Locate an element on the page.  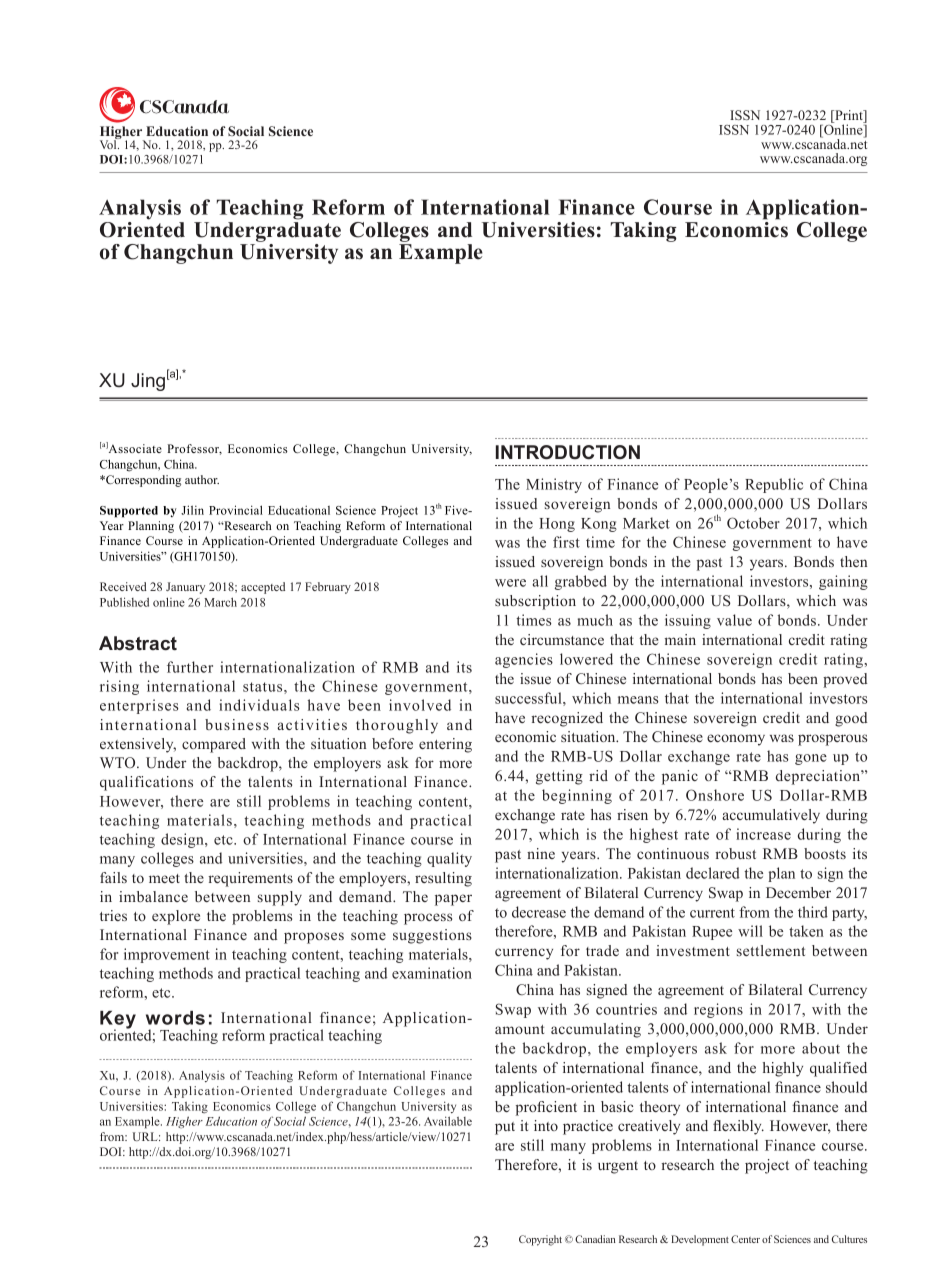
Copyright is located at coordinates (540, 1240).
